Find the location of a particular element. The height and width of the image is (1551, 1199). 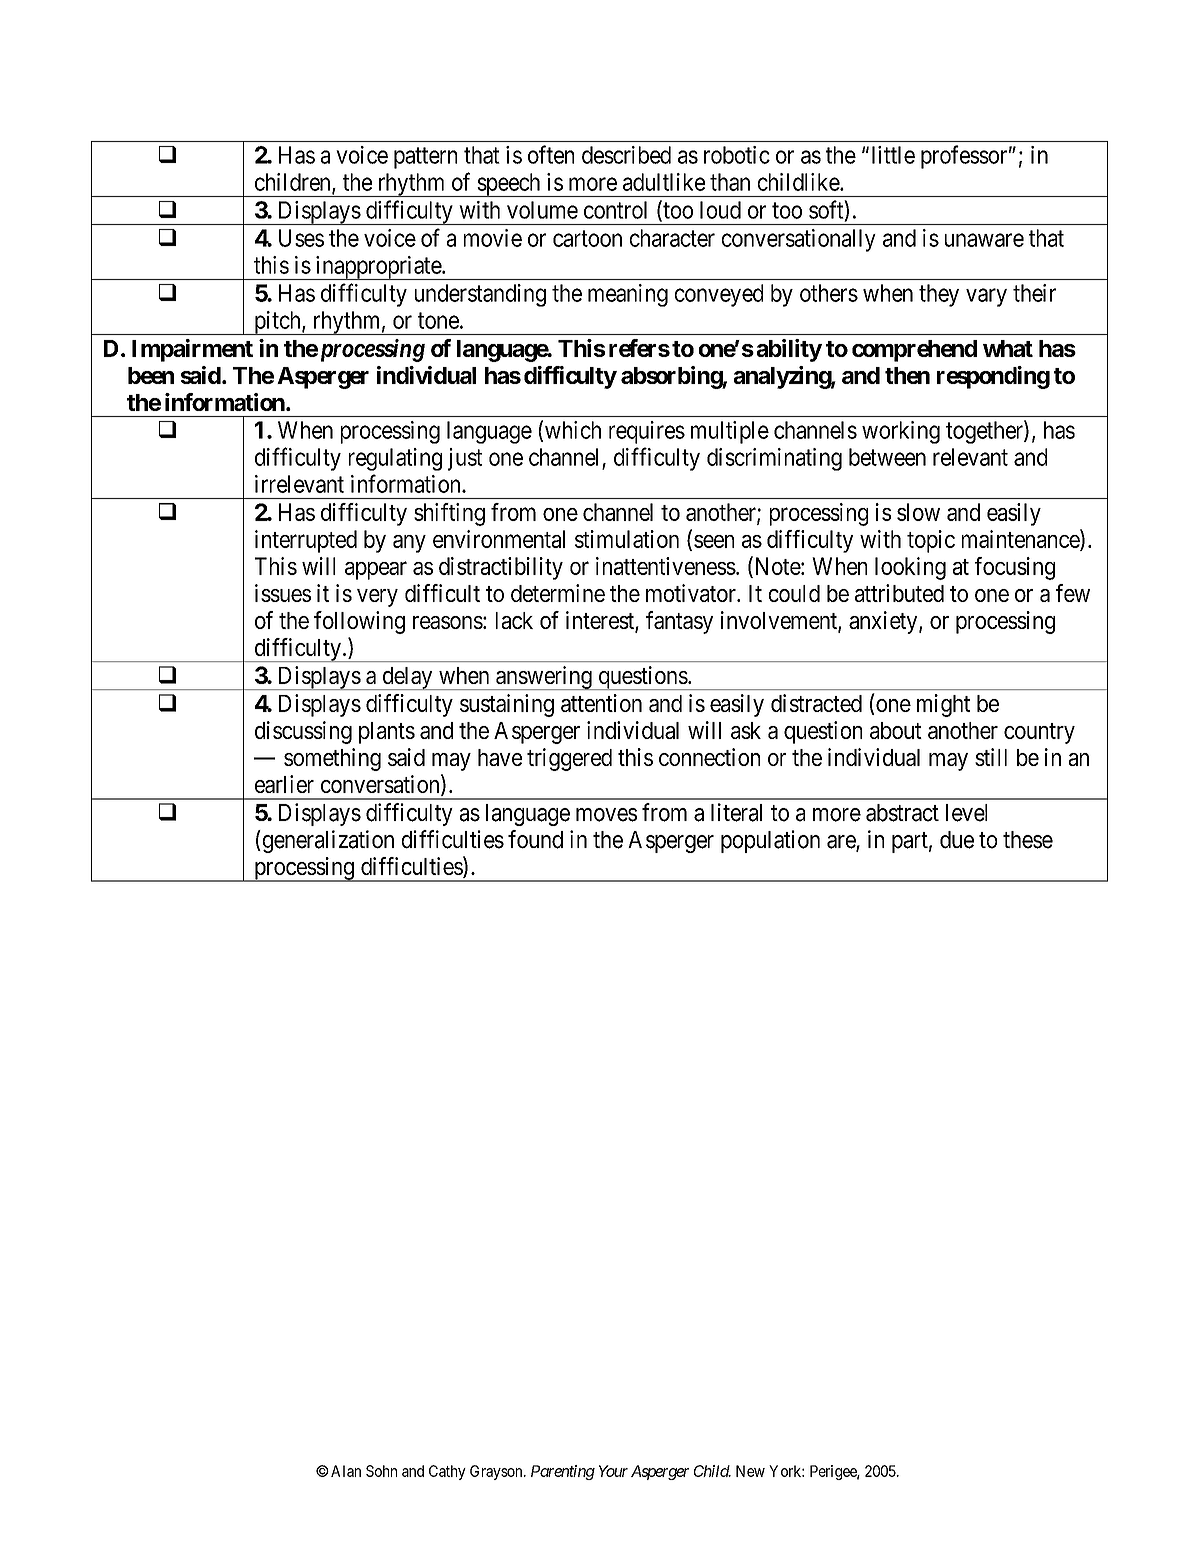

Uses is located at coordinates (301, 238).
